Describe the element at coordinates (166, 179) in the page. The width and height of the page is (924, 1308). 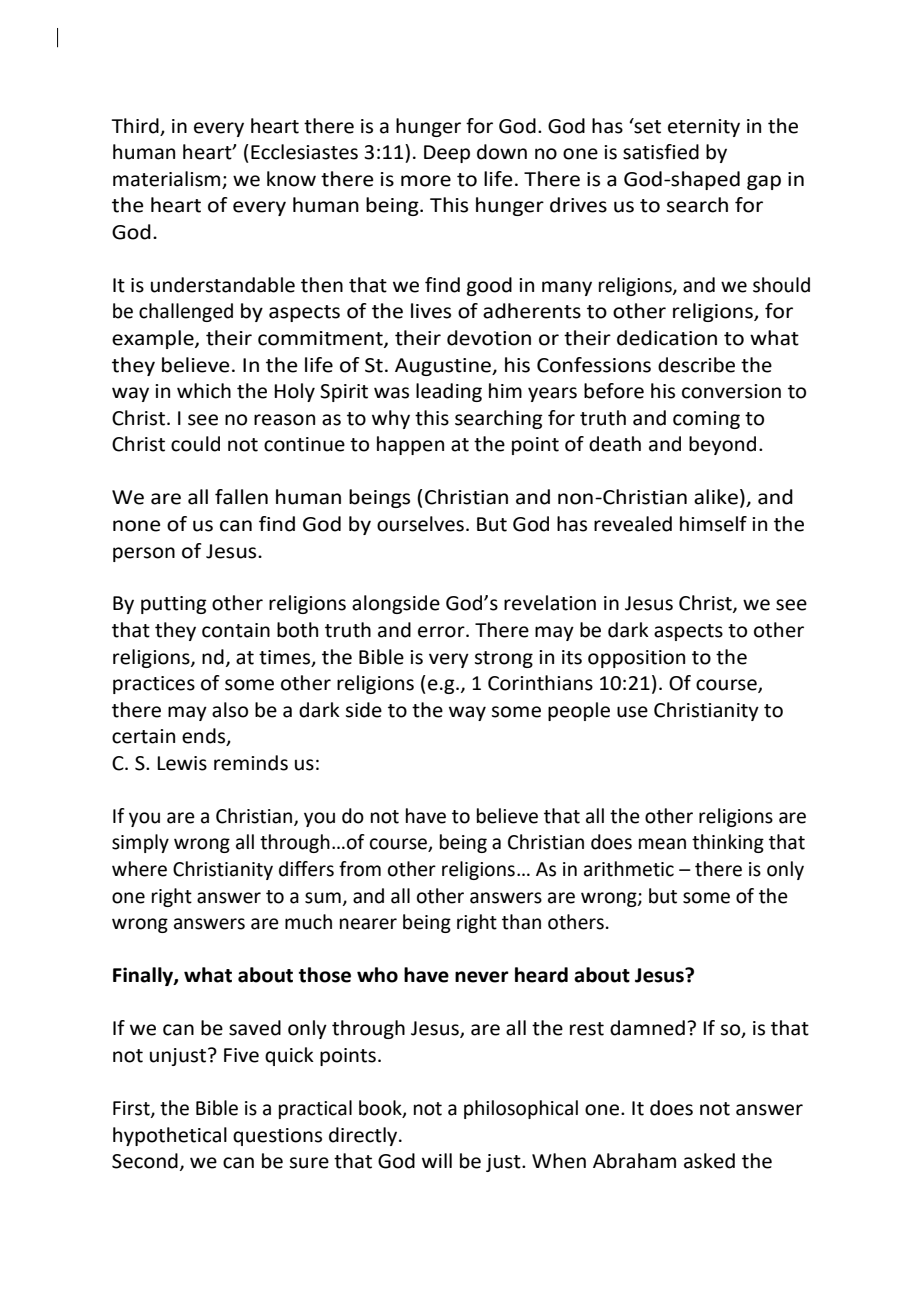
I see `materialism` at that location.
